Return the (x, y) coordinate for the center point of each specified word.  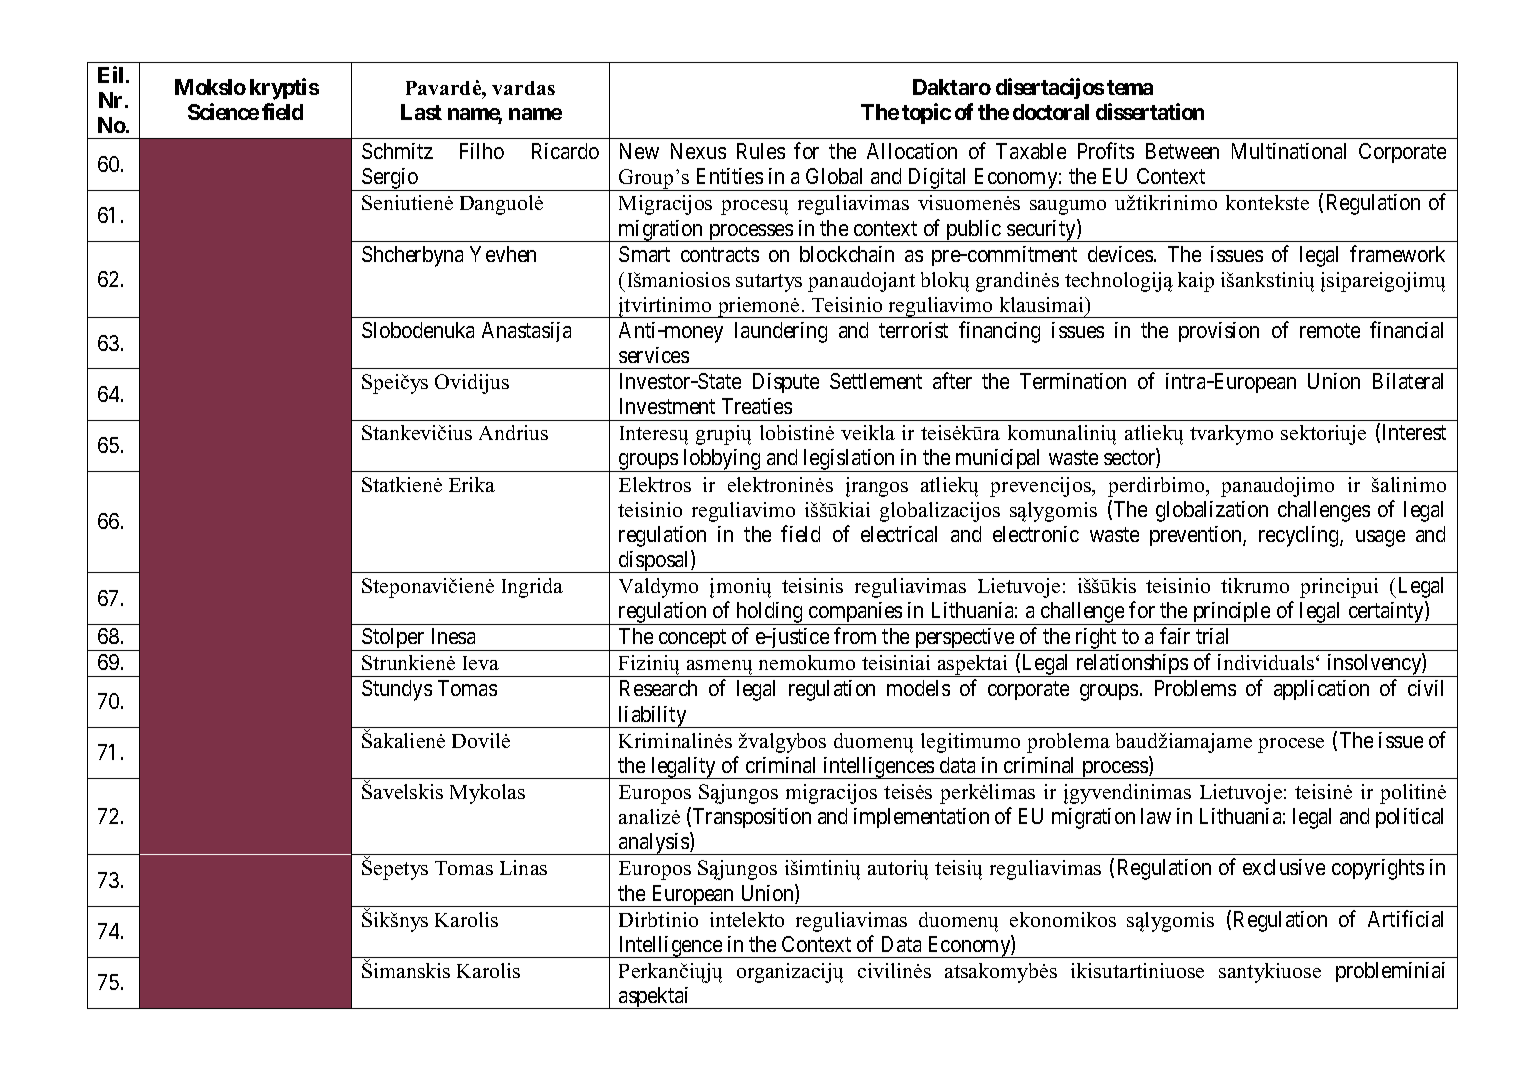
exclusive (1284, 867)
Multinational (1289, 151)
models (918, 688)
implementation (921, 818)
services (654, 355)
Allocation (912, 151)
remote (1330, 330)
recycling (1300, 536)
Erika (472, 484)
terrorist (913, 330)
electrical (899, 534)
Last (421, 112)
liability (653, 717)
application (1321, 690)
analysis (653, 844)
